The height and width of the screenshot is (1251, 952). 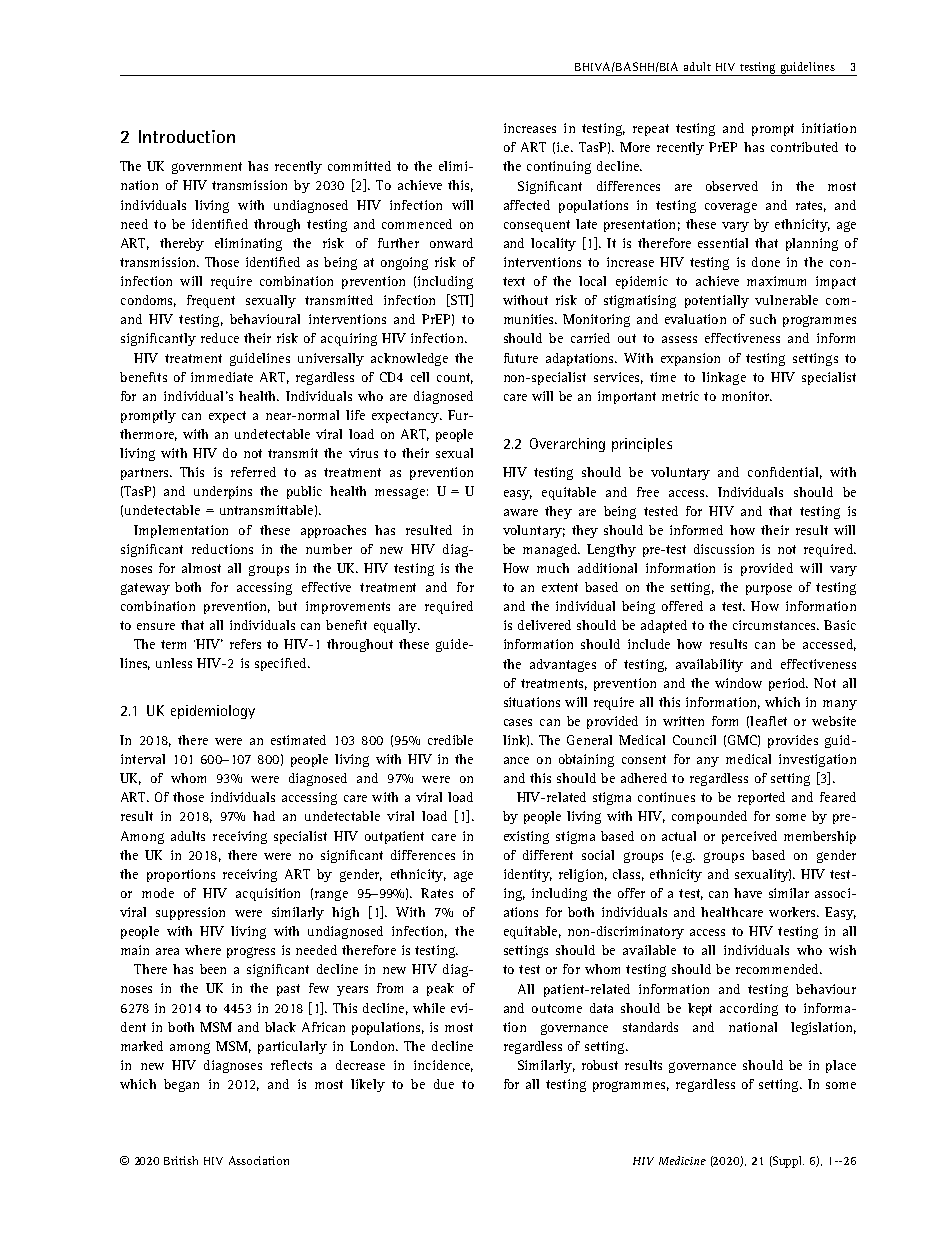 What do you see at coordinates (264, 816) in the screenshot?
I see `had` at bounding box center [264, 816].
